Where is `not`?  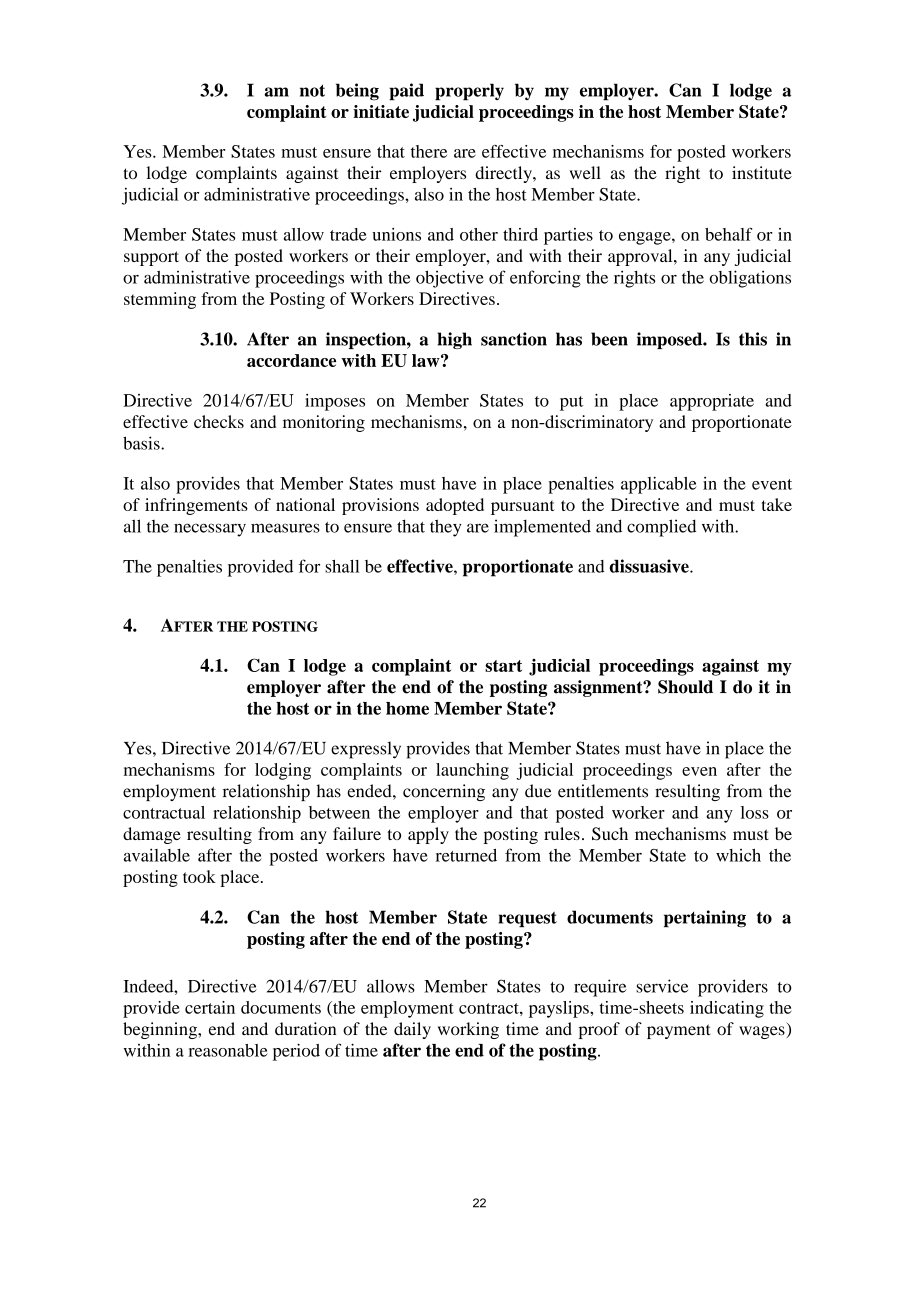 not is located at coordinates (312, 90).
